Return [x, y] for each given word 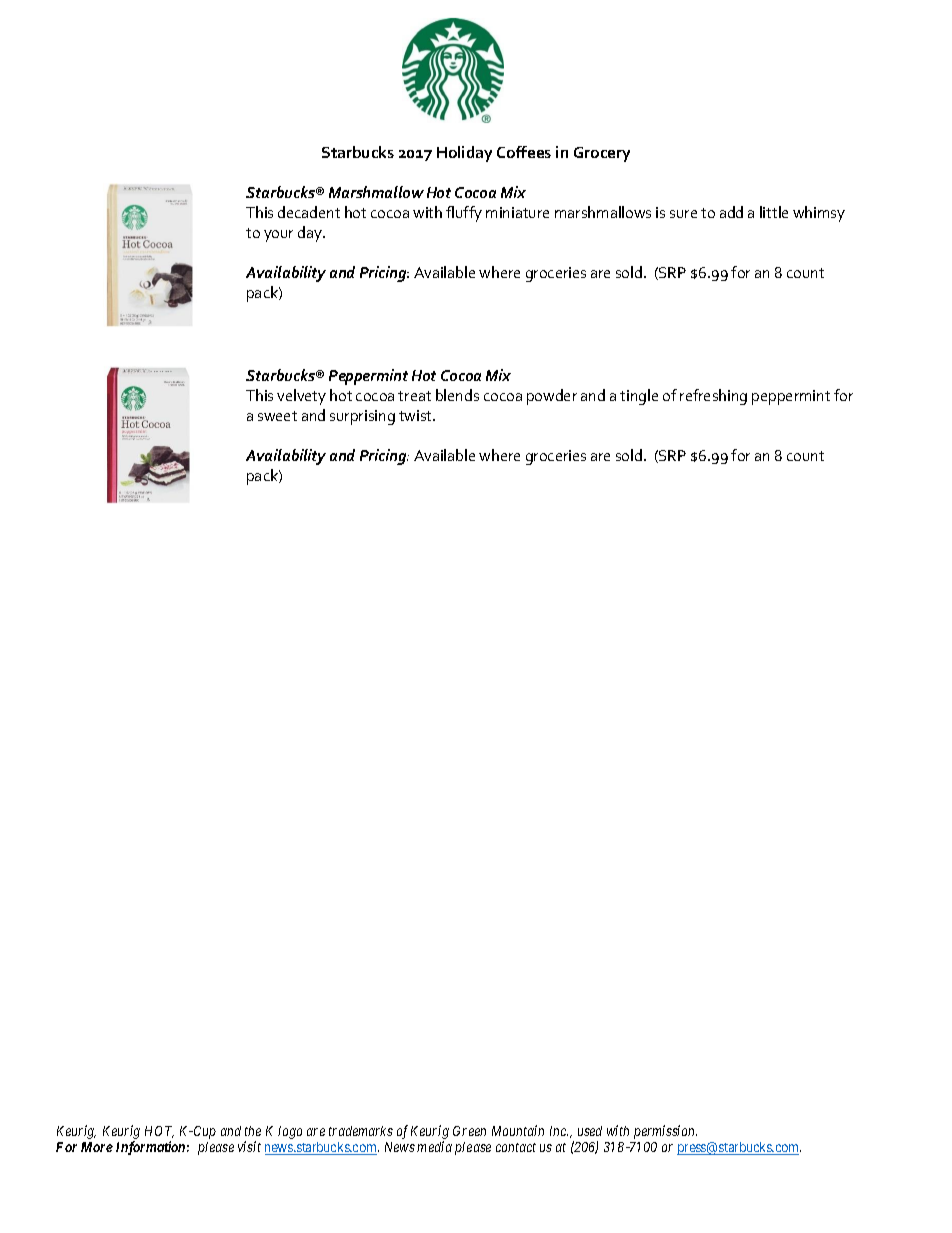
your [278, 236]
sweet [277, 416]
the [253, 1131]
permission [665, 1132]
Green [469, 1131]
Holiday [464, 154]
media [434, 1146]
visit [249, 1146]
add [731, 212]
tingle [639, 397]
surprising [362, 417]
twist [416, 415]
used [590, 1131]
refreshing [713, 397]
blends [457, 395]
